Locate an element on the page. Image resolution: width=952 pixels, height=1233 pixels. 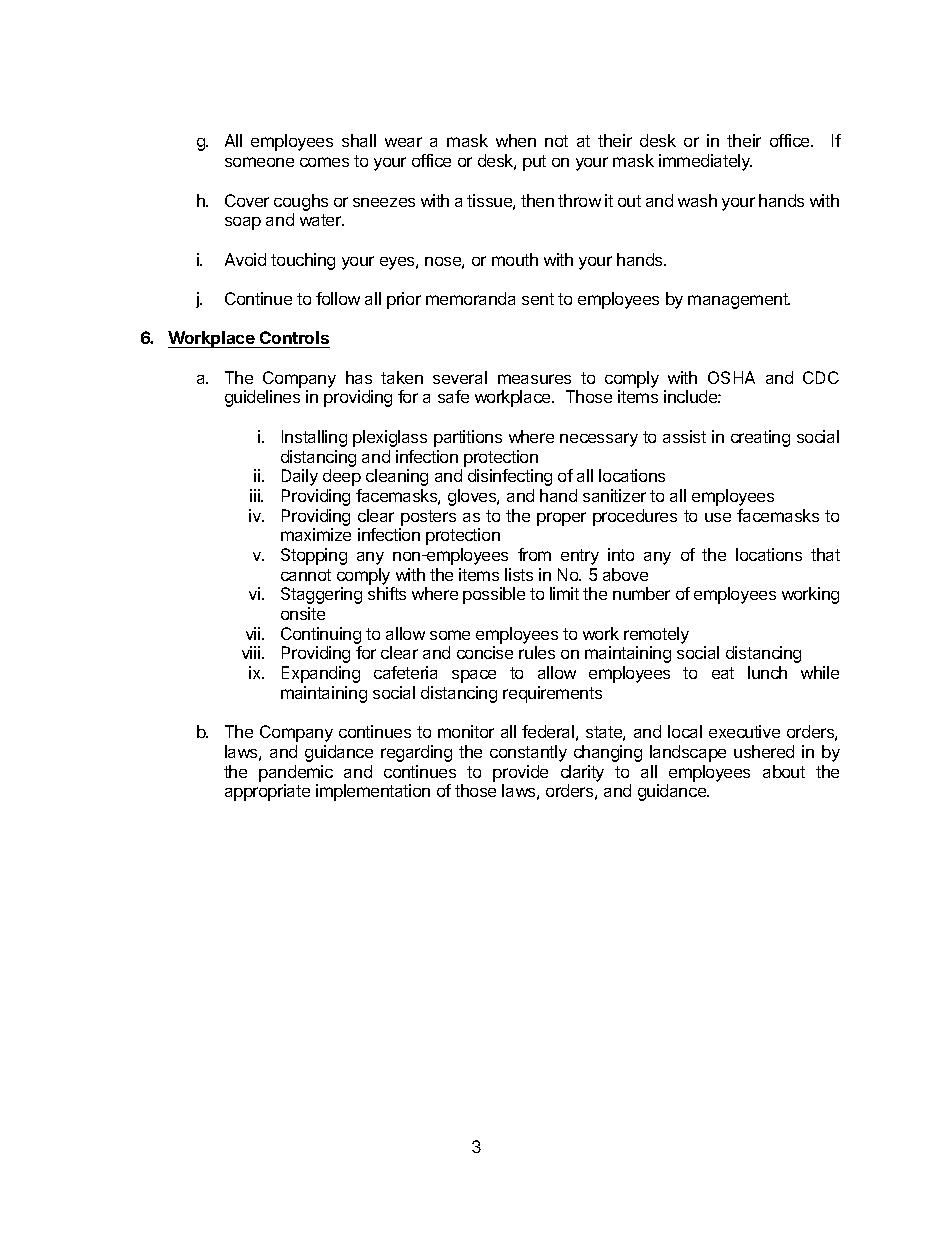
measures is located at coordinates (534, 379).
